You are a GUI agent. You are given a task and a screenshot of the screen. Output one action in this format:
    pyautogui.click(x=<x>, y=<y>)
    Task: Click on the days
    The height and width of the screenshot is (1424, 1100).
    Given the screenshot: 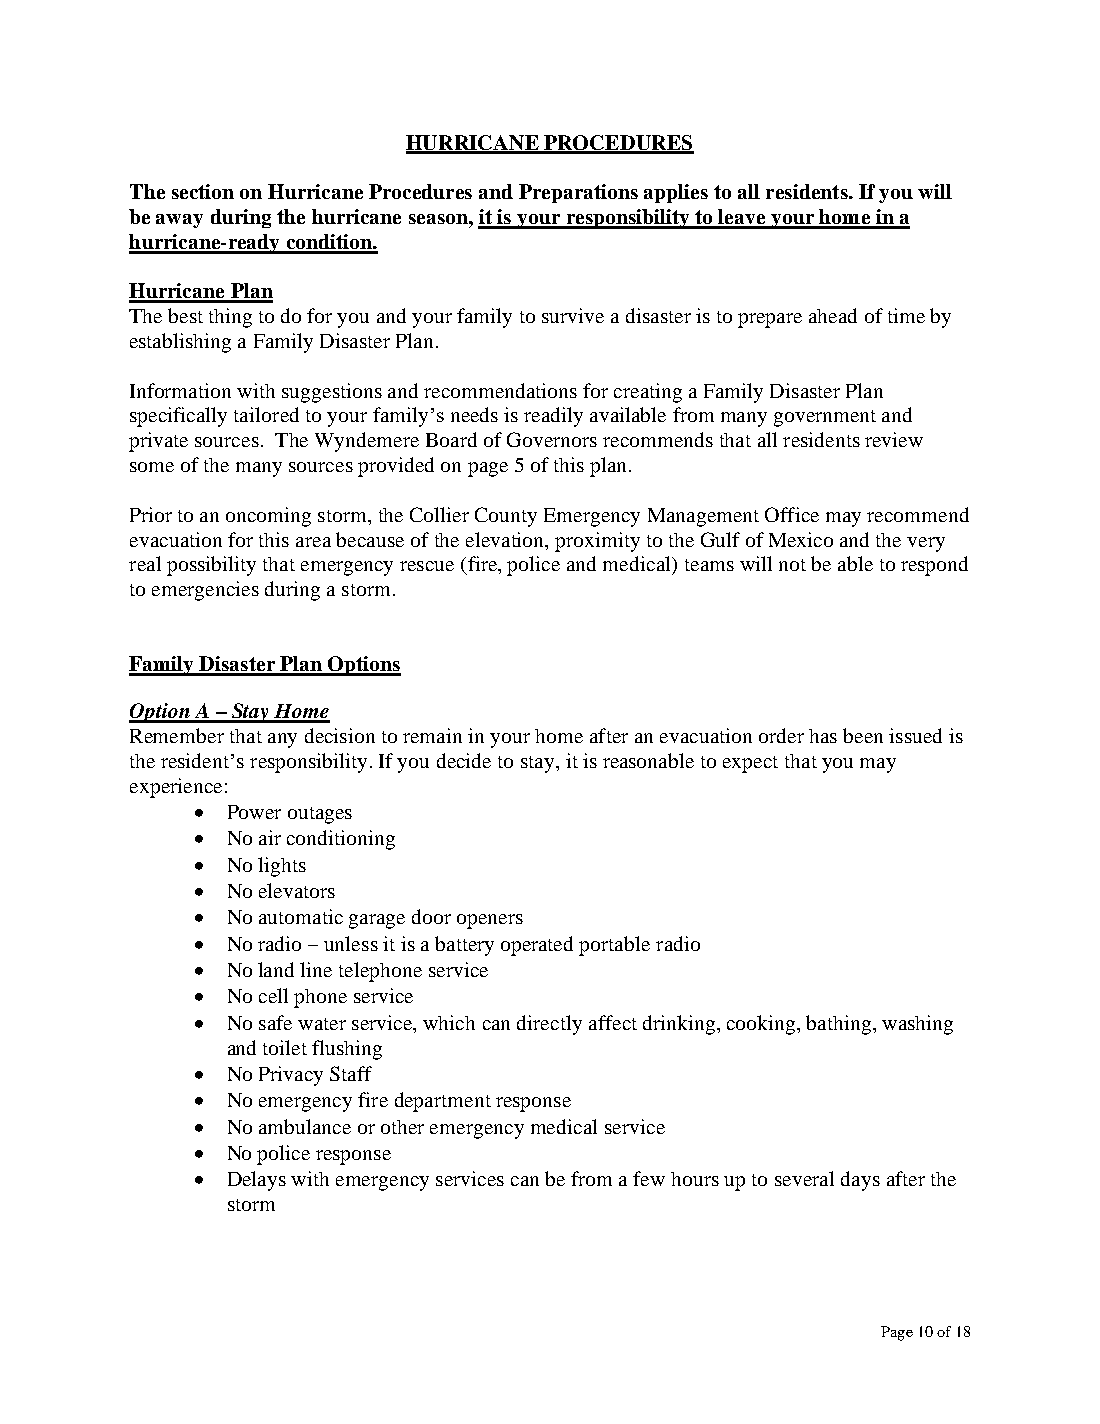 What is the action you would take?
    pyautogui.click(x=860, y=1181)
